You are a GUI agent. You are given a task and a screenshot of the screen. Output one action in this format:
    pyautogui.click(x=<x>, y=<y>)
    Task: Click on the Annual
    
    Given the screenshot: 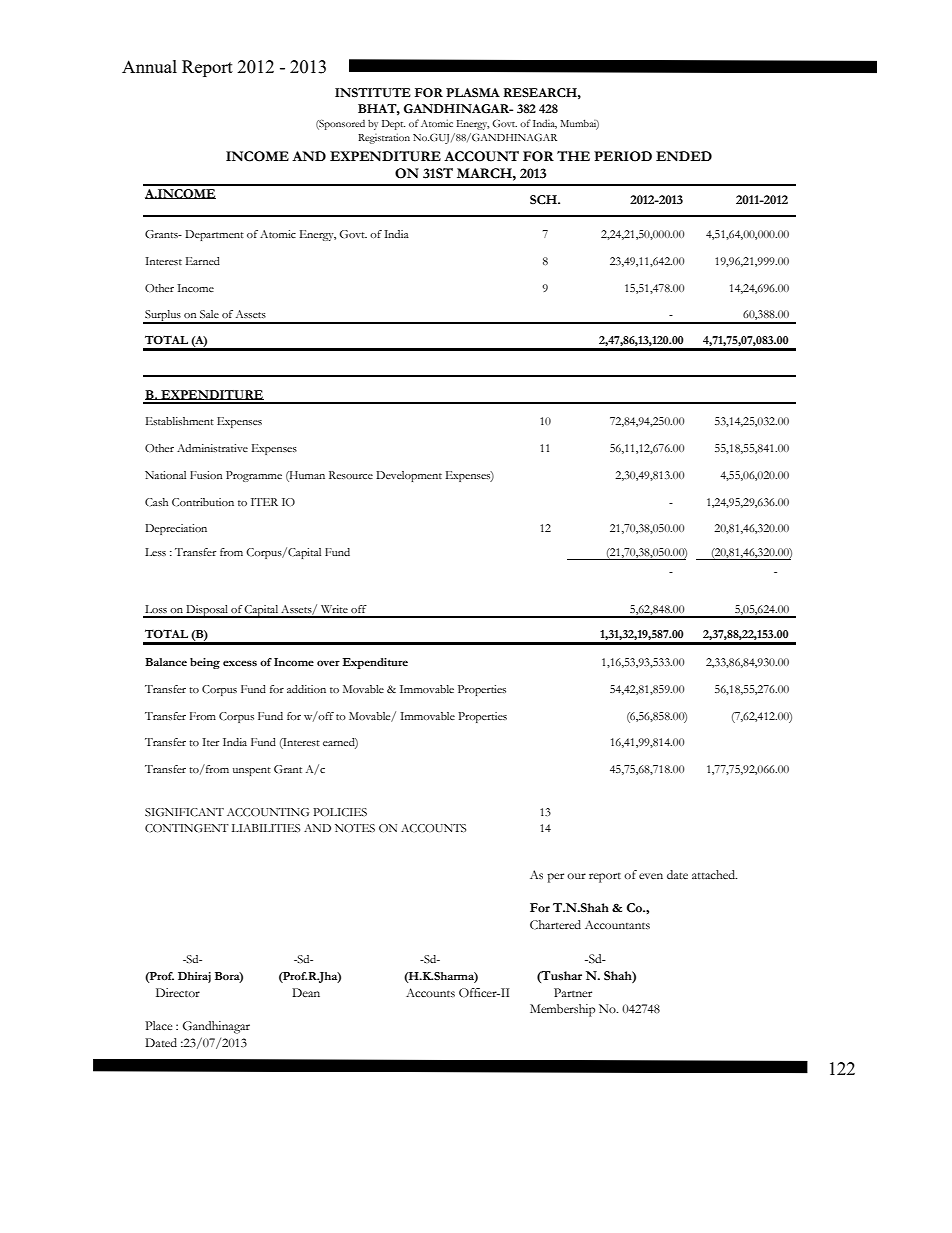 What is the action you would take?
    pyautogui.click(x=149, y=66)
